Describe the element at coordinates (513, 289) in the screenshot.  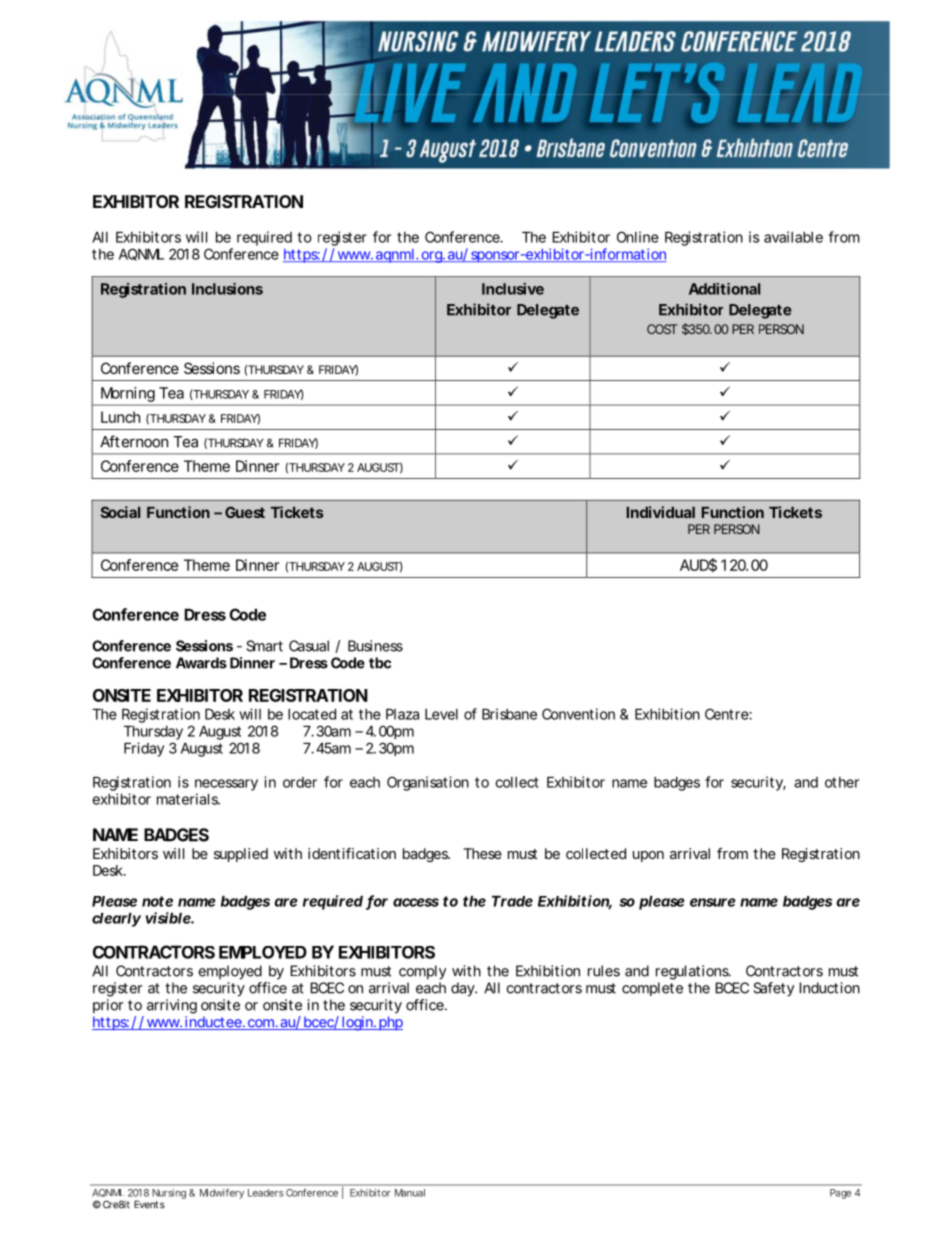
I see `Inclusive` at that location.
